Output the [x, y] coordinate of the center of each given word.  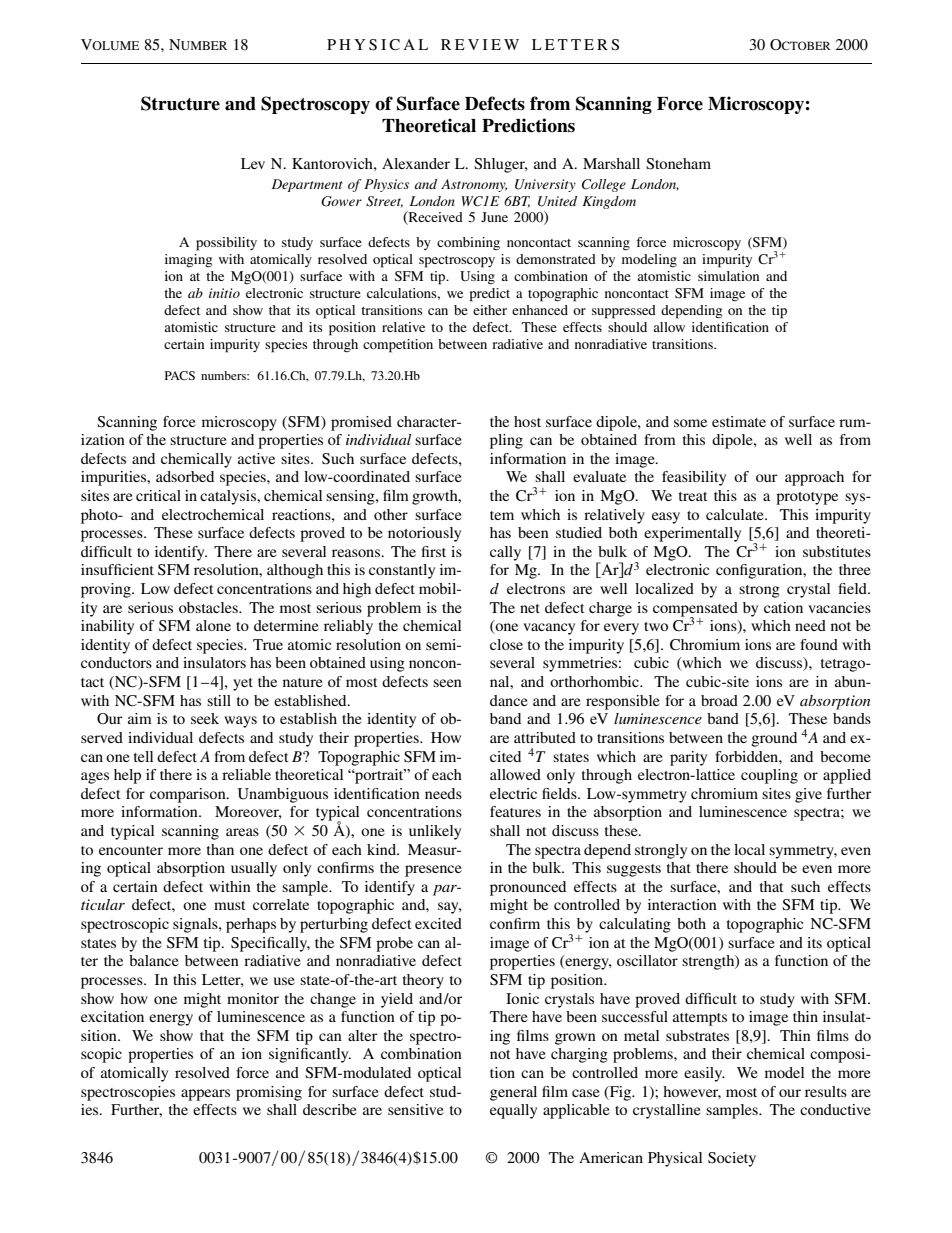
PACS [180, 375]
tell [143, 756]
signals [196, 925]
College [604, 185]
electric [513, 793]
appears [205, 1095]
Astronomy [474, 185]
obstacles [209, 607]
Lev [253, 163]
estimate [739, 421]
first [434, 551]
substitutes [837, 551]
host [527, 421]
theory [423, 981]
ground [774, 739]
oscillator [647, 960]
